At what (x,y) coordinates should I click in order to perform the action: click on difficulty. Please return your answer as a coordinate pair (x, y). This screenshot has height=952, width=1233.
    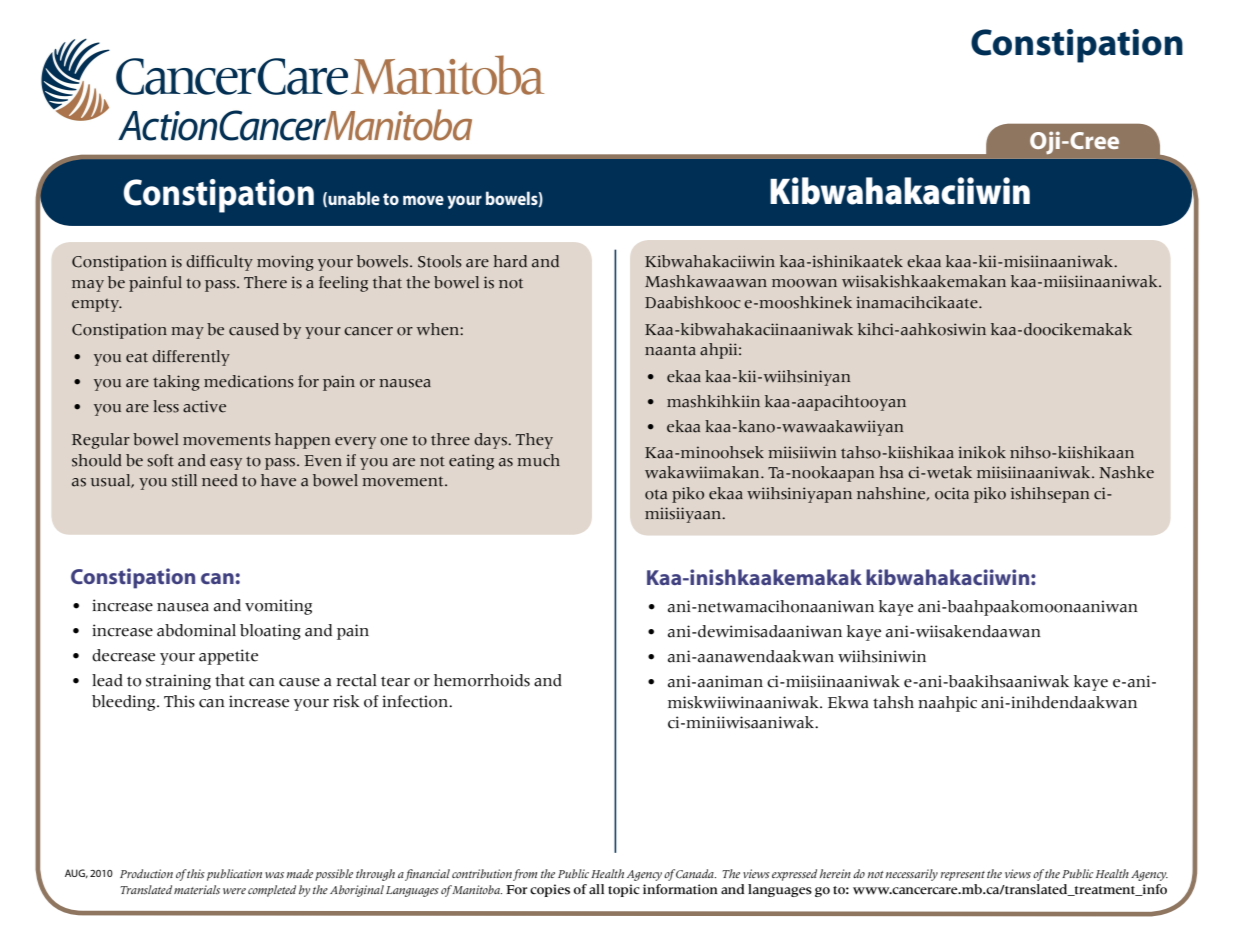
    Looking at the image, I should click on (219, 263).
